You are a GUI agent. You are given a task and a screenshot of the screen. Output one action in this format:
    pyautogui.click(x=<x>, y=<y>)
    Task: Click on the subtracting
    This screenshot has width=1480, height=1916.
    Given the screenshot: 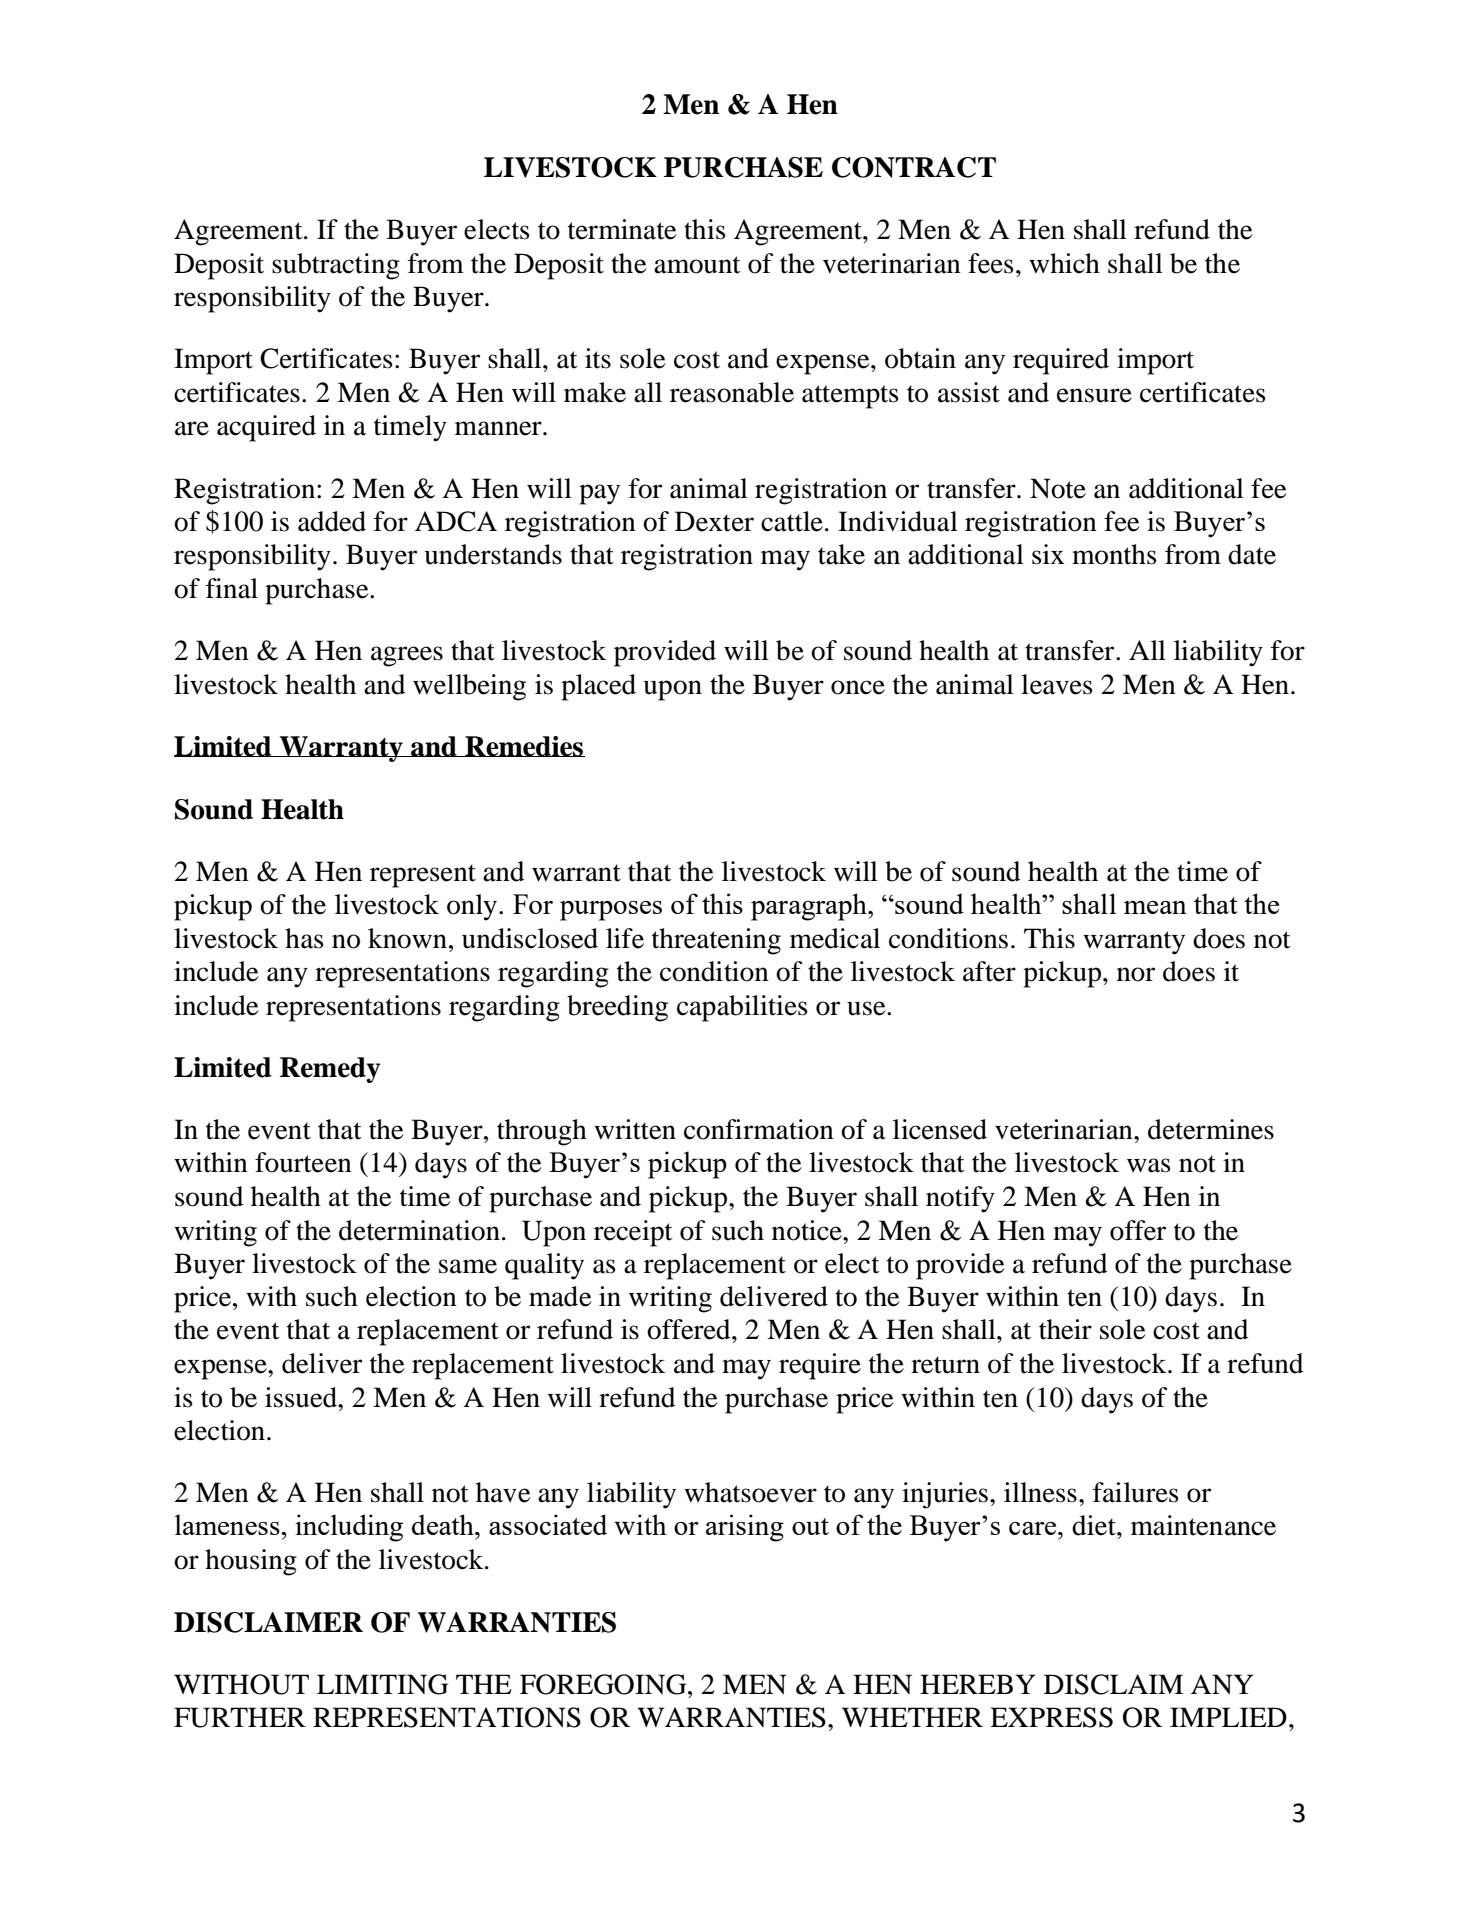 What is the action you would take?
    pyautogui.click(x=336, y=266)
